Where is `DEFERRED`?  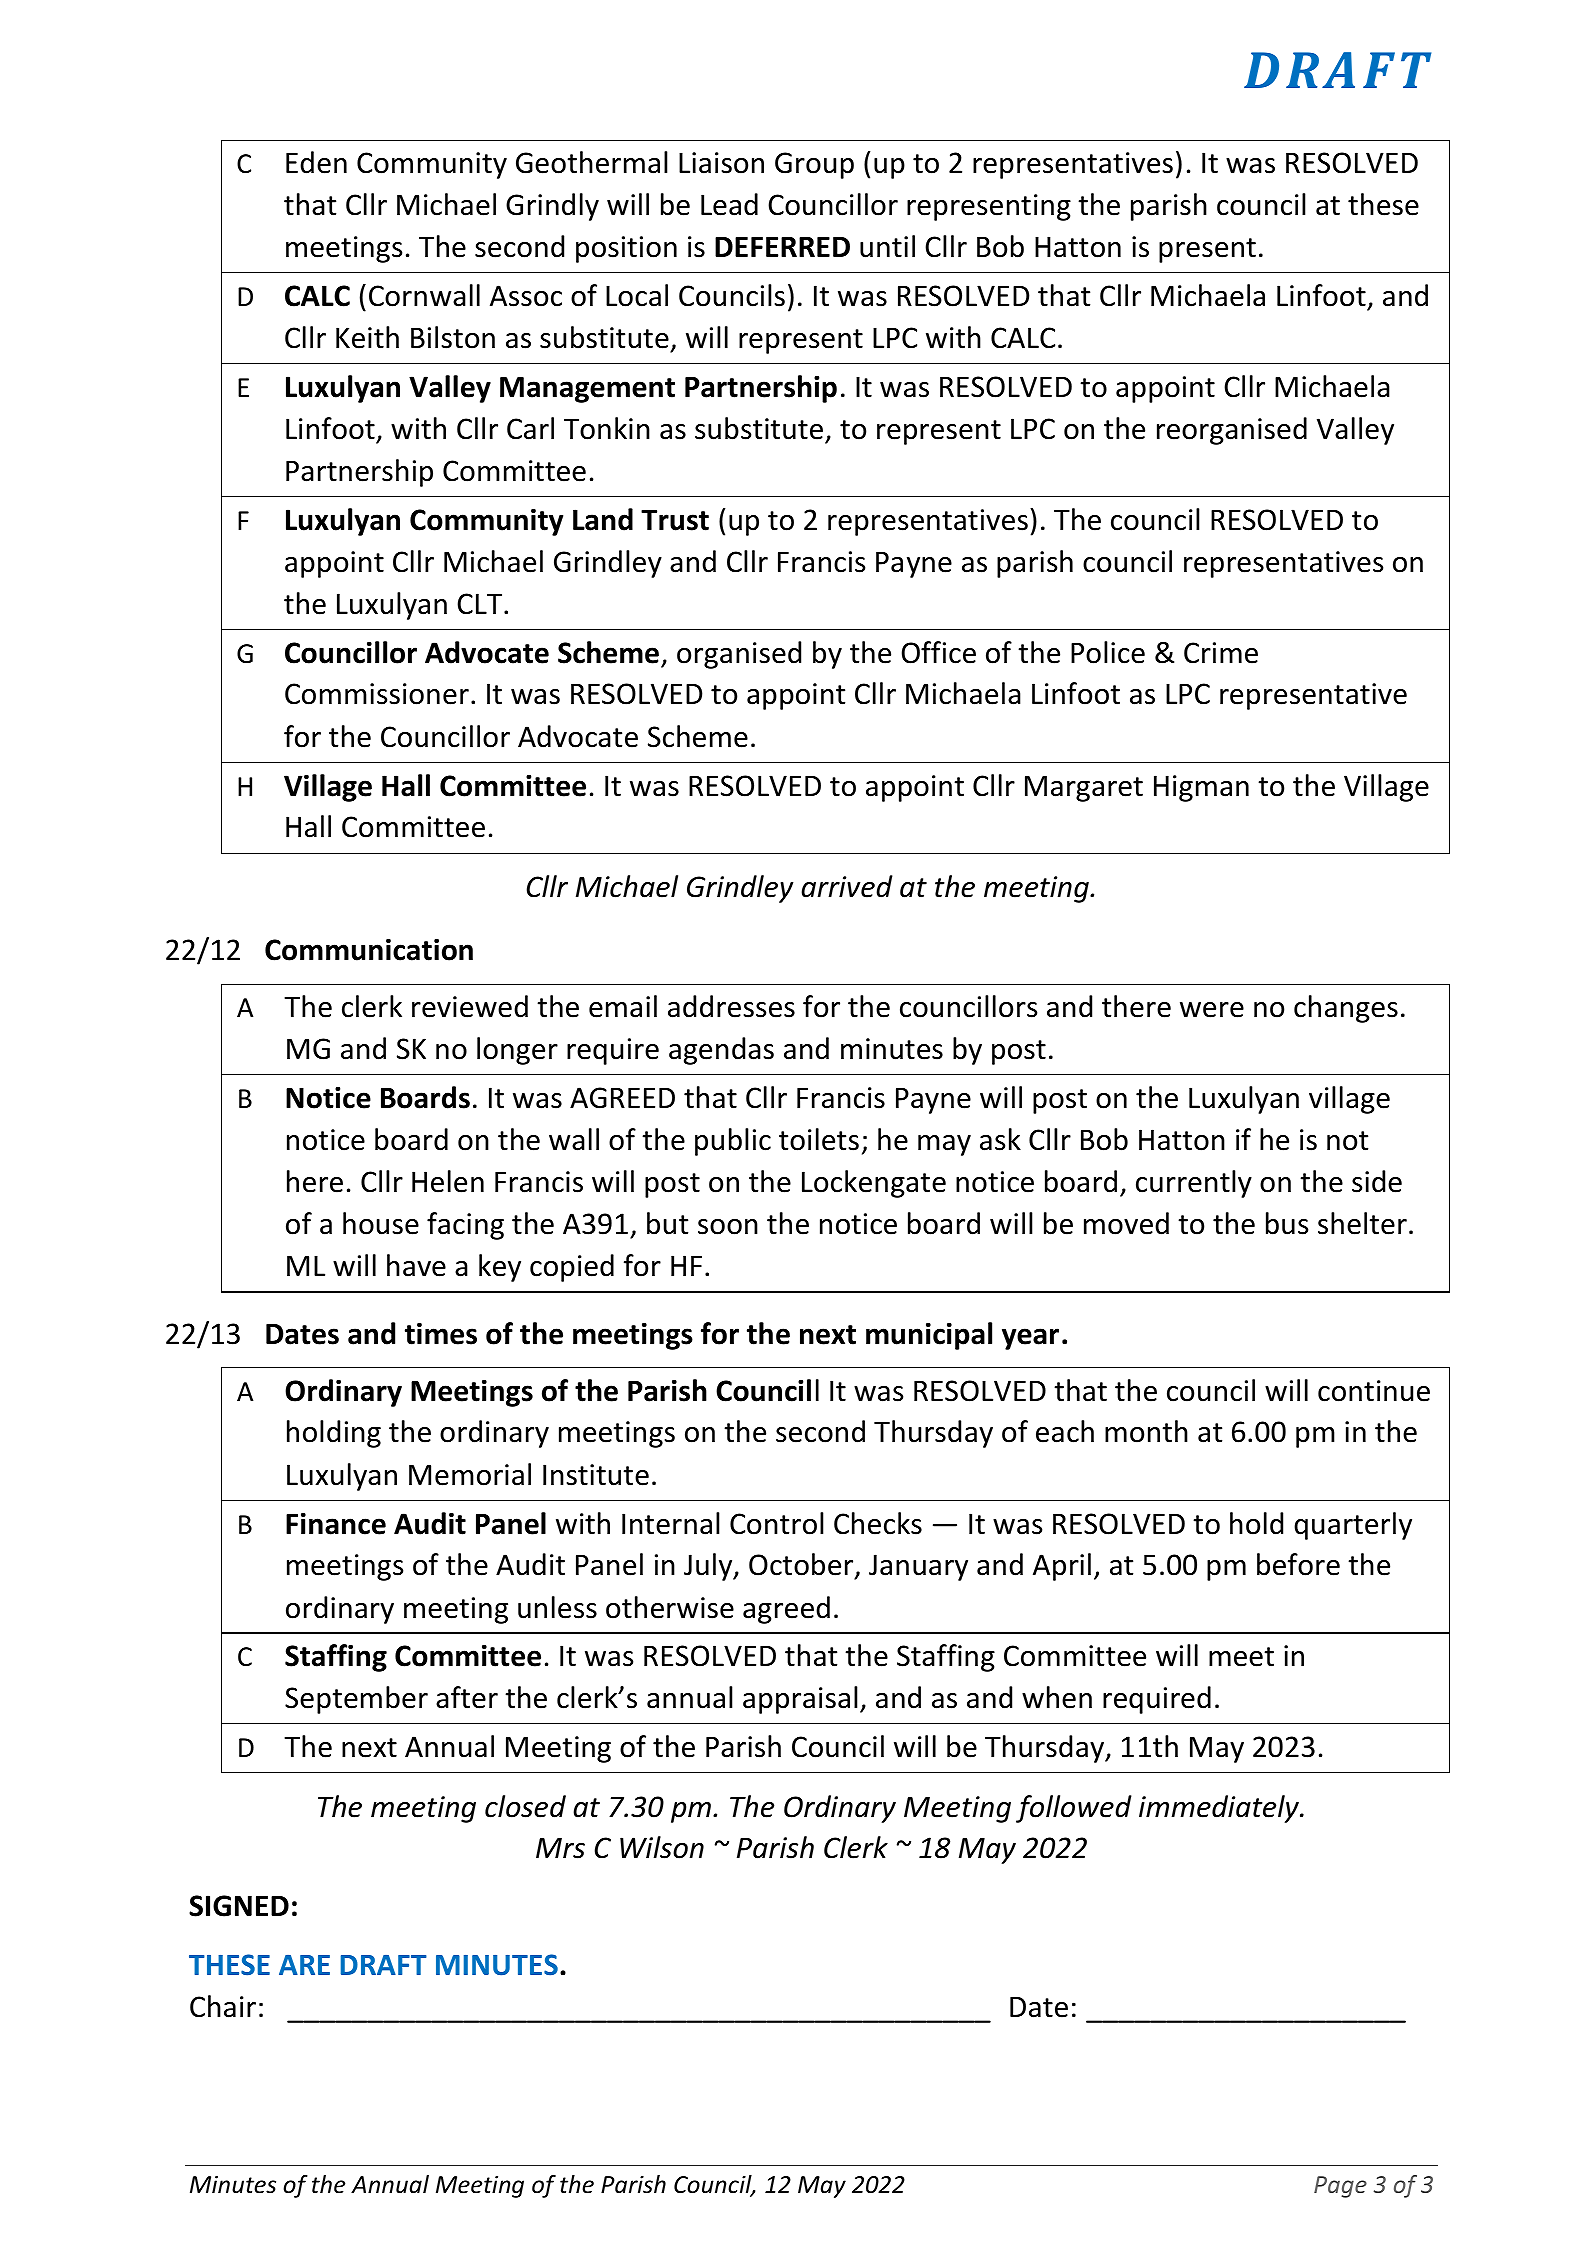 DEFERRED is located at coordinates (782, 247).
